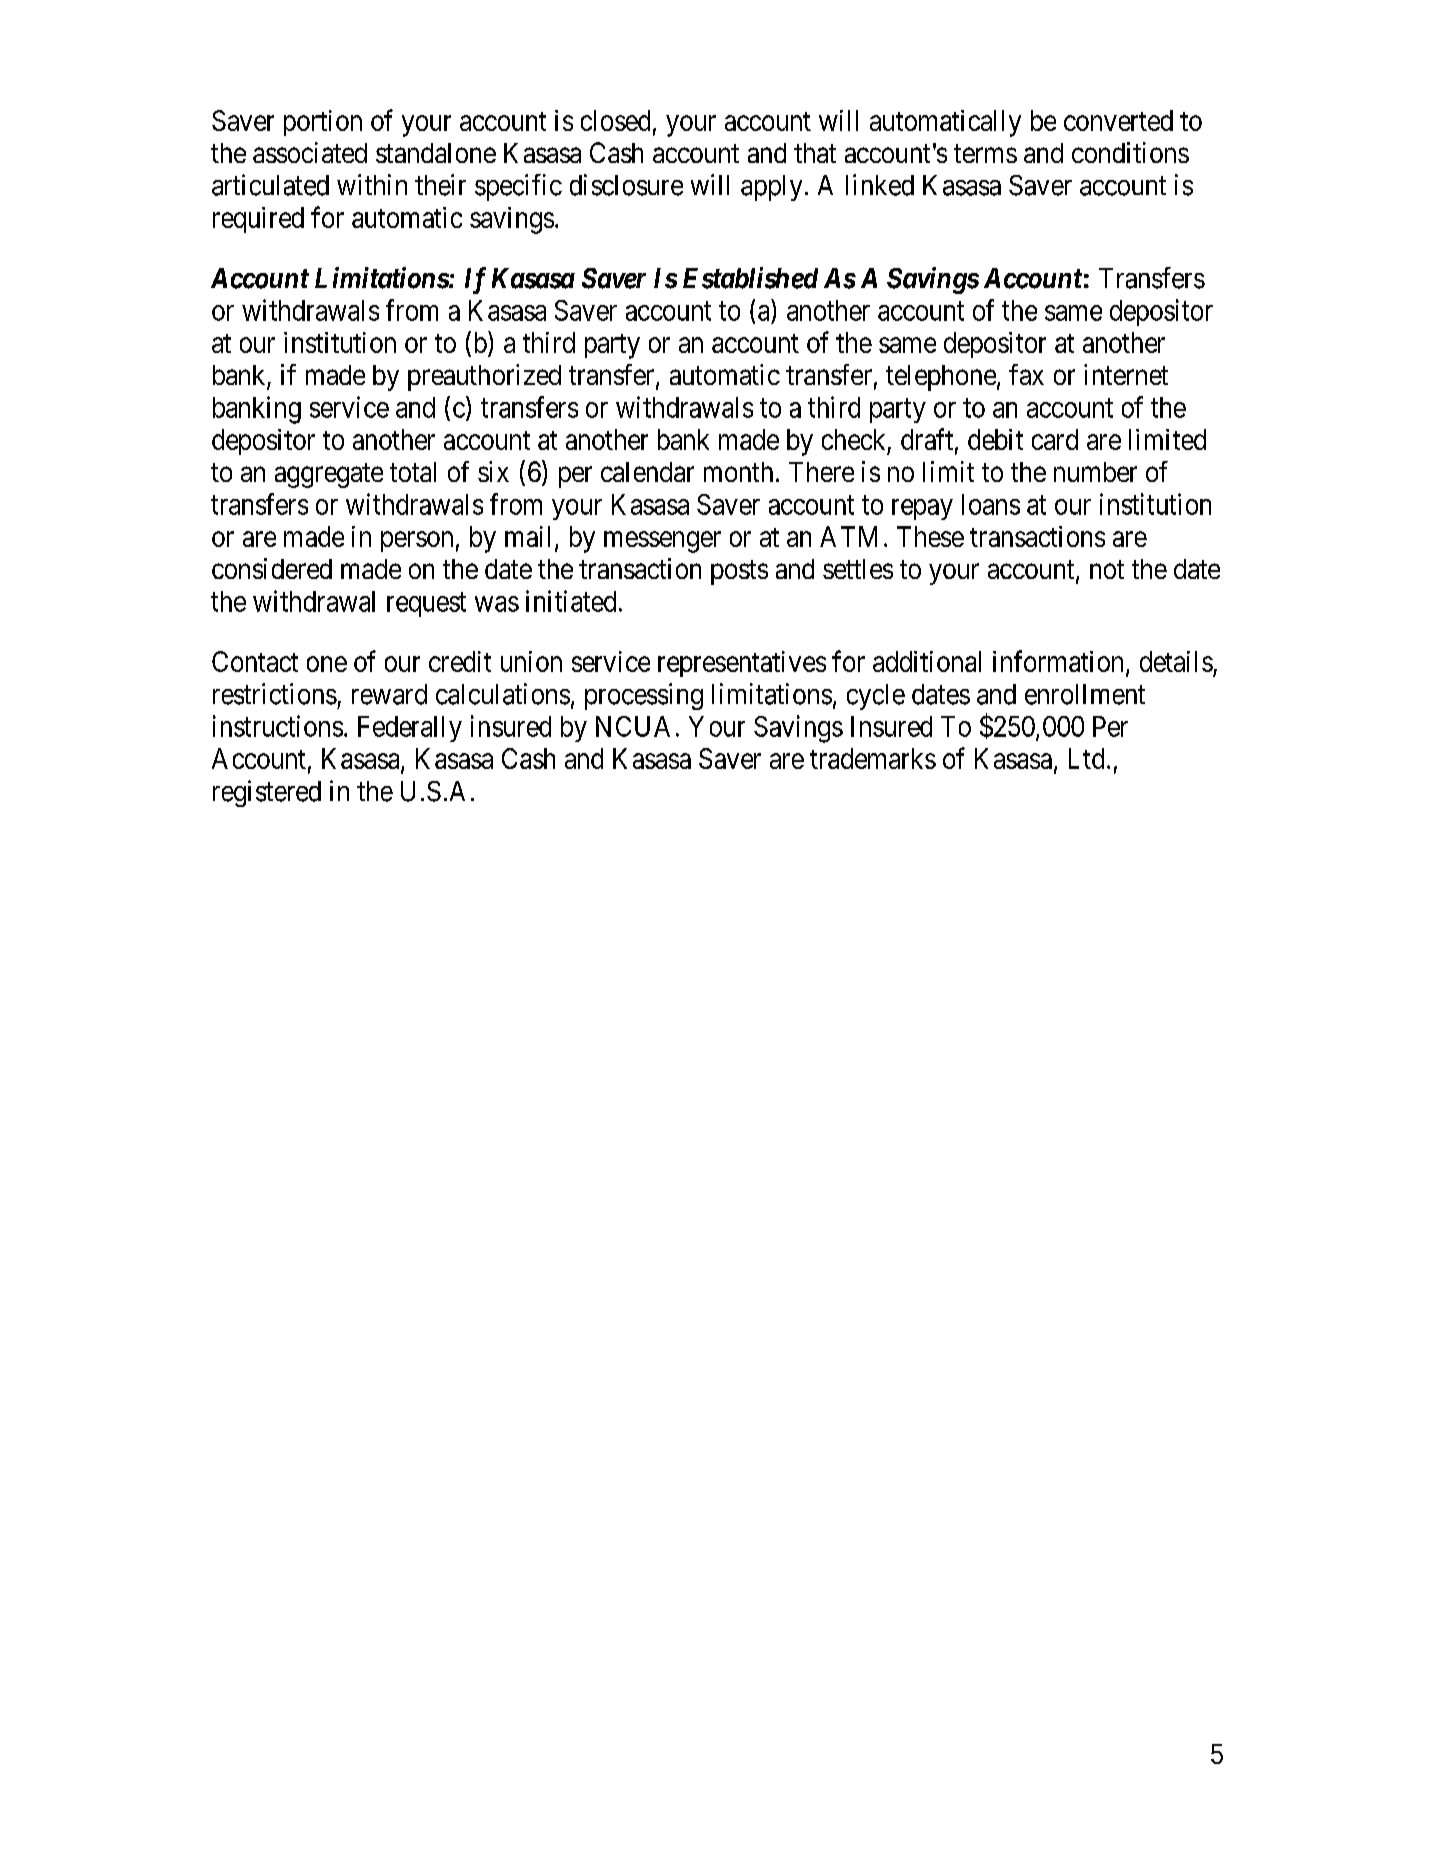 This page has height=1855, width=1434. What do you see at coordinates (750, 278) in the page?
I see `Established` at bounding box center [750, 278].
